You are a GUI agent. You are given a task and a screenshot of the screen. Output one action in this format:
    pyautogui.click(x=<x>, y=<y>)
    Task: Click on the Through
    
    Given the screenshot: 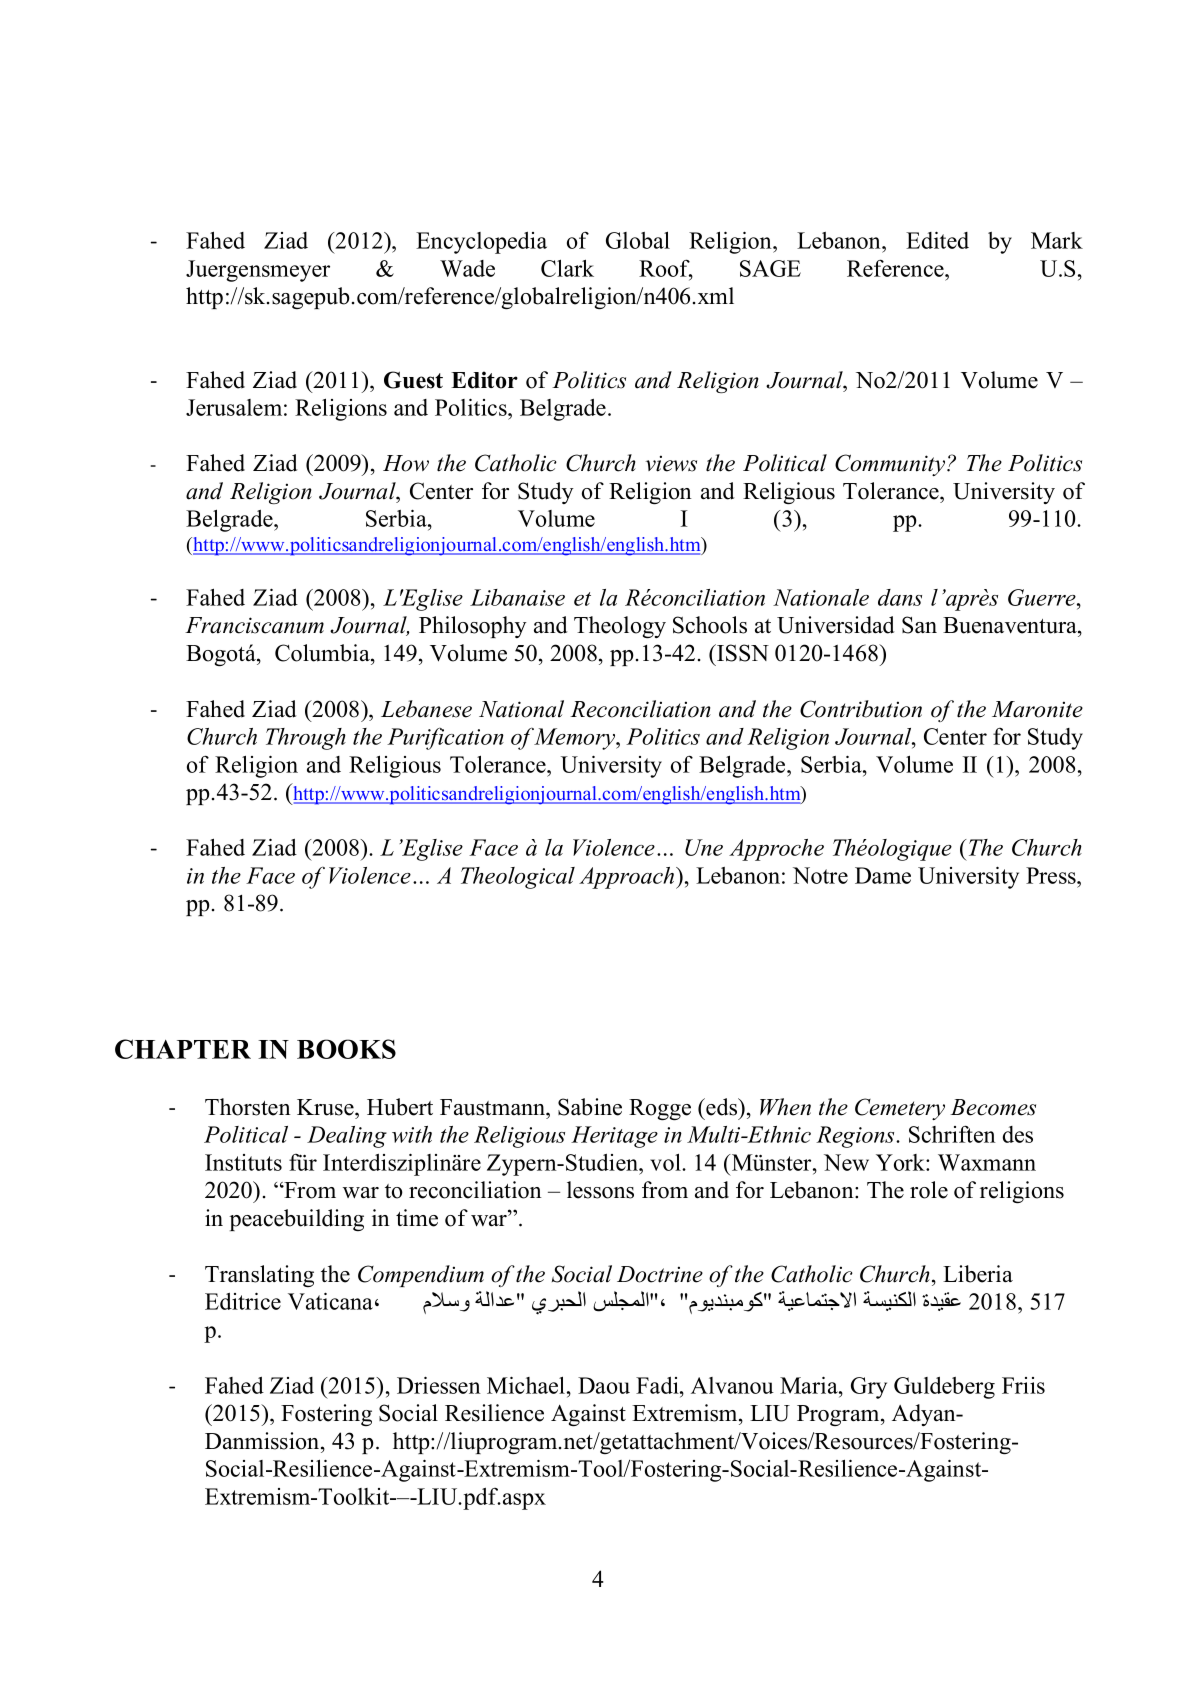 What is the action you would take?
    pyautogui.click(x=306, y=739)
